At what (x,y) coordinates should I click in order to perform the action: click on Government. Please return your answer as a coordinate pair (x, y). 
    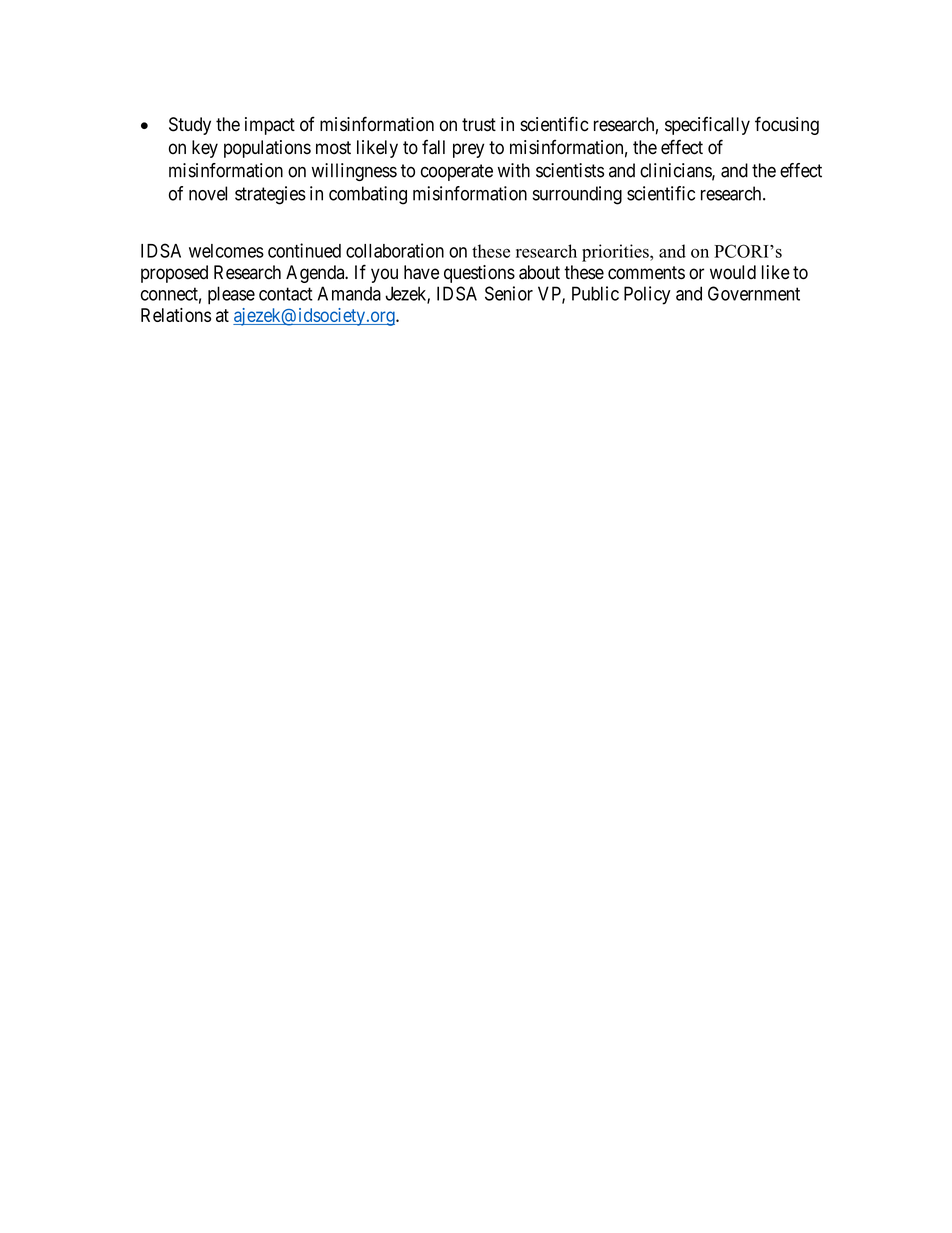
    Looking at the image, I should click on (754, 293).
